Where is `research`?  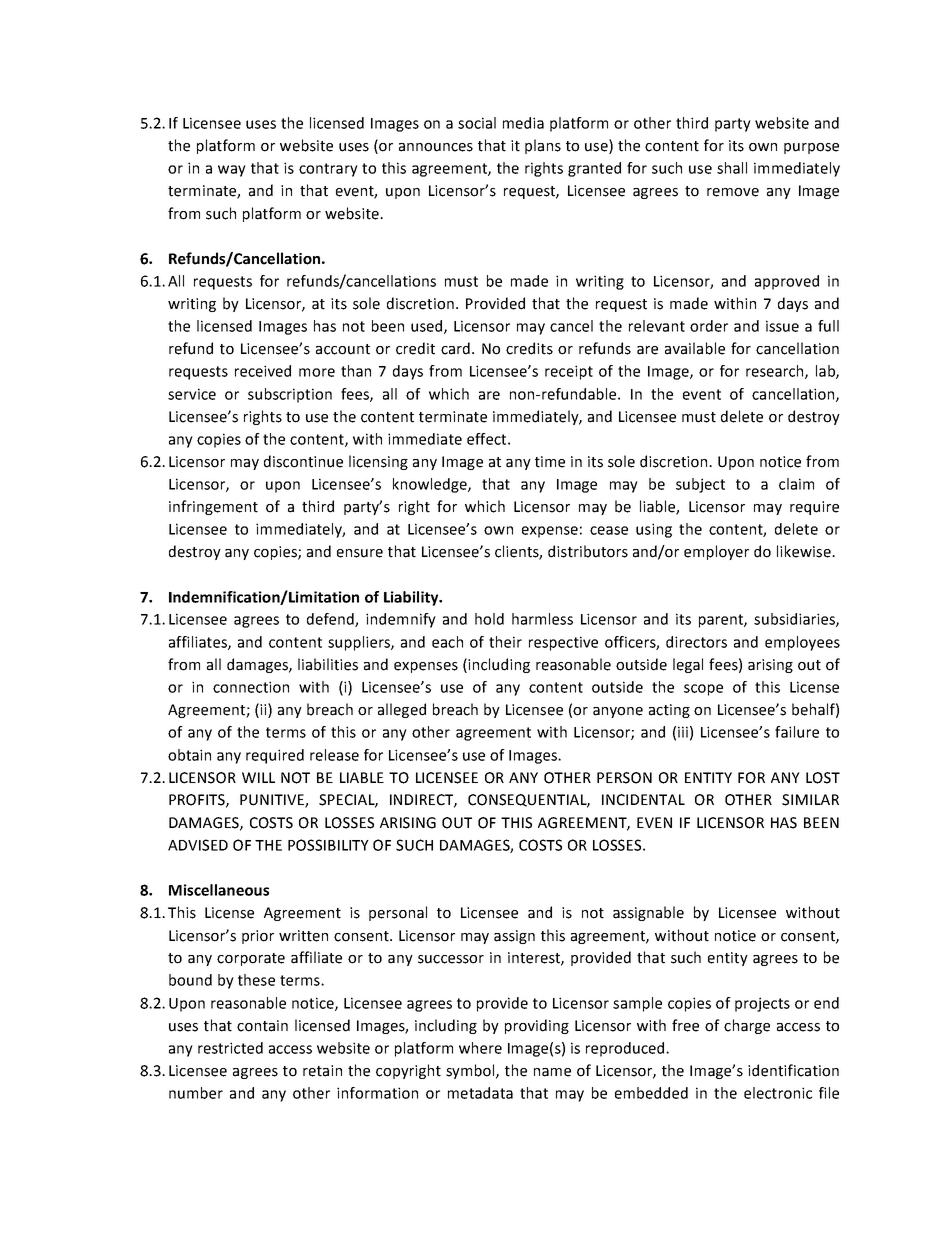 research is located at coordinates (776, 372).
